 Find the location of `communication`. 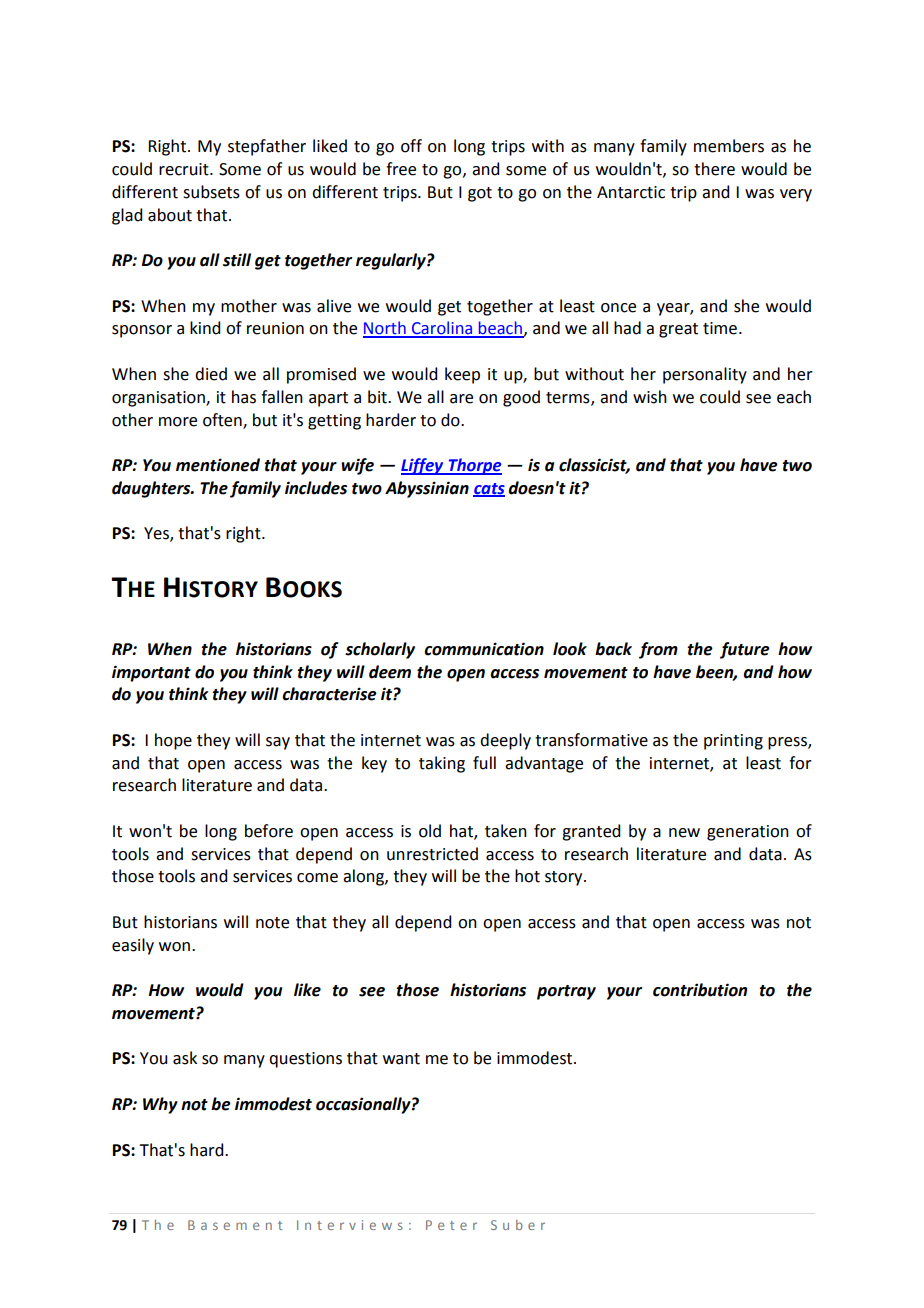

communication is located at coordinates (484, 649).
